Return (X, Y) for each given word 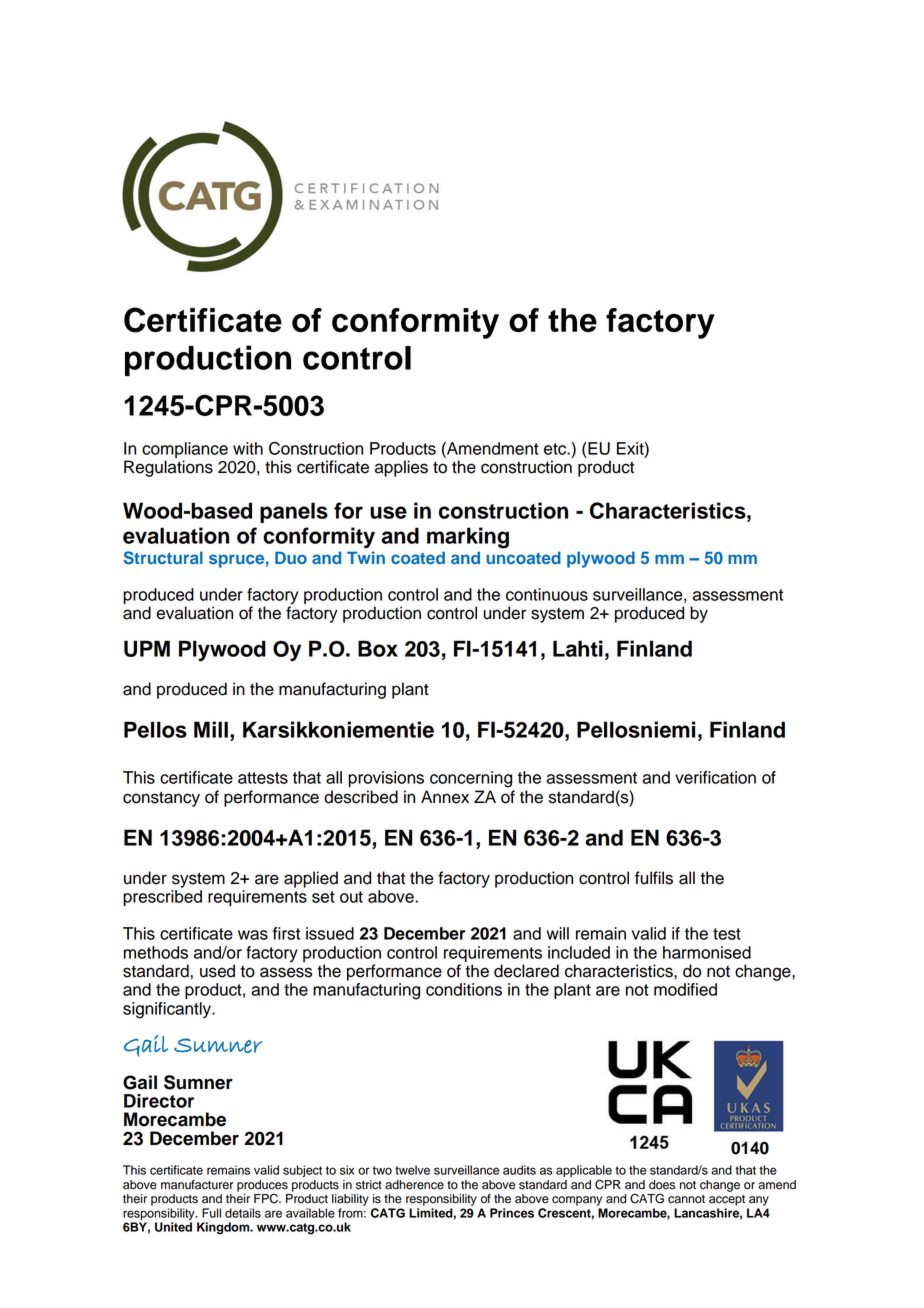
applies (401, 468)
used (217, 971)
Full (211, 1213)
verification (715, 777)
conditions (464, 989)
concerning (471, 779)
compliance (185, 450)
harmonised (707, 952)
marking (468, 538)
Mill (211, 729)
